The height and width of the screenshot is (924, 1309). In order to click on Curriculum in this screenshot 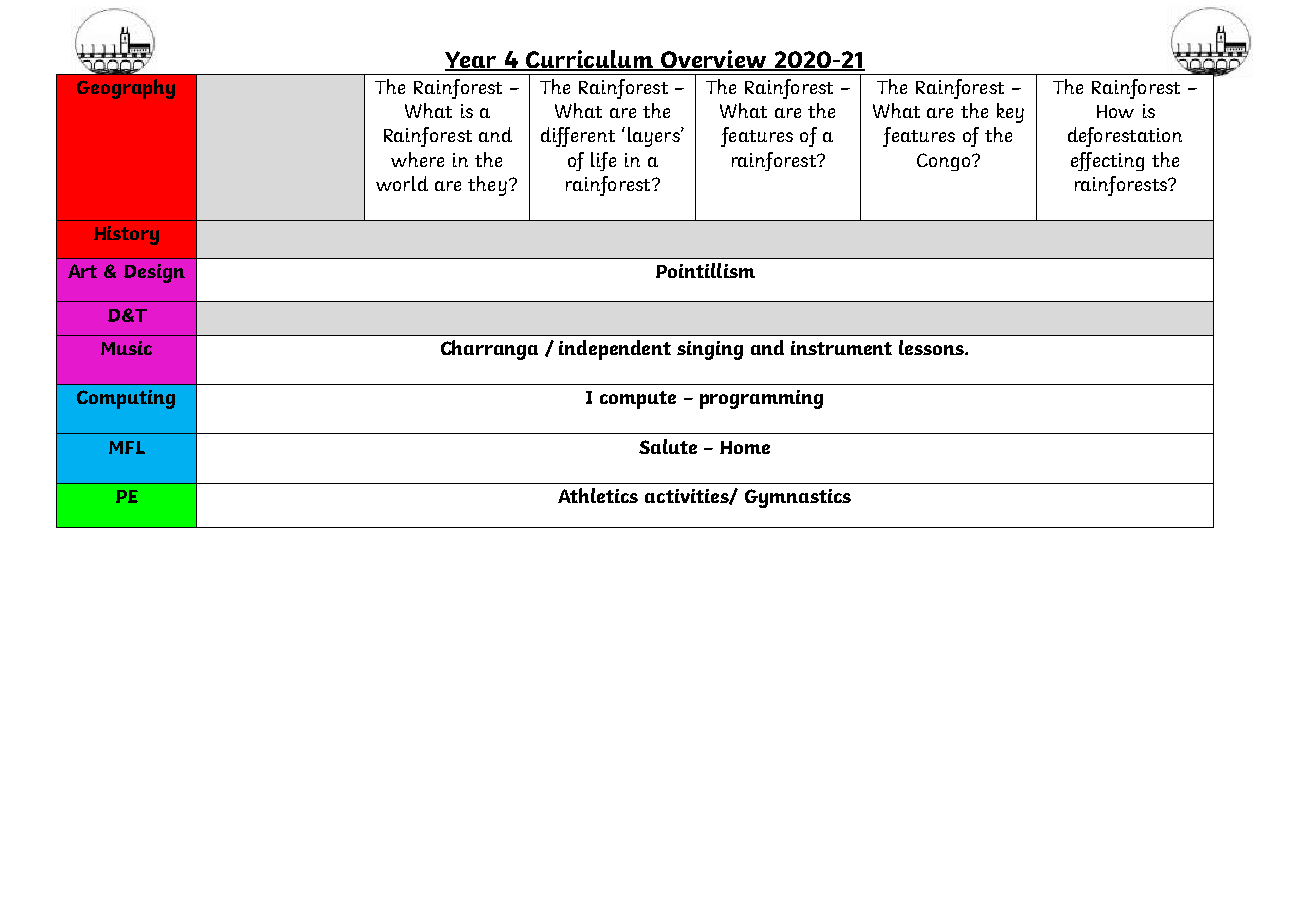, I will do `click(590, 60)`.
